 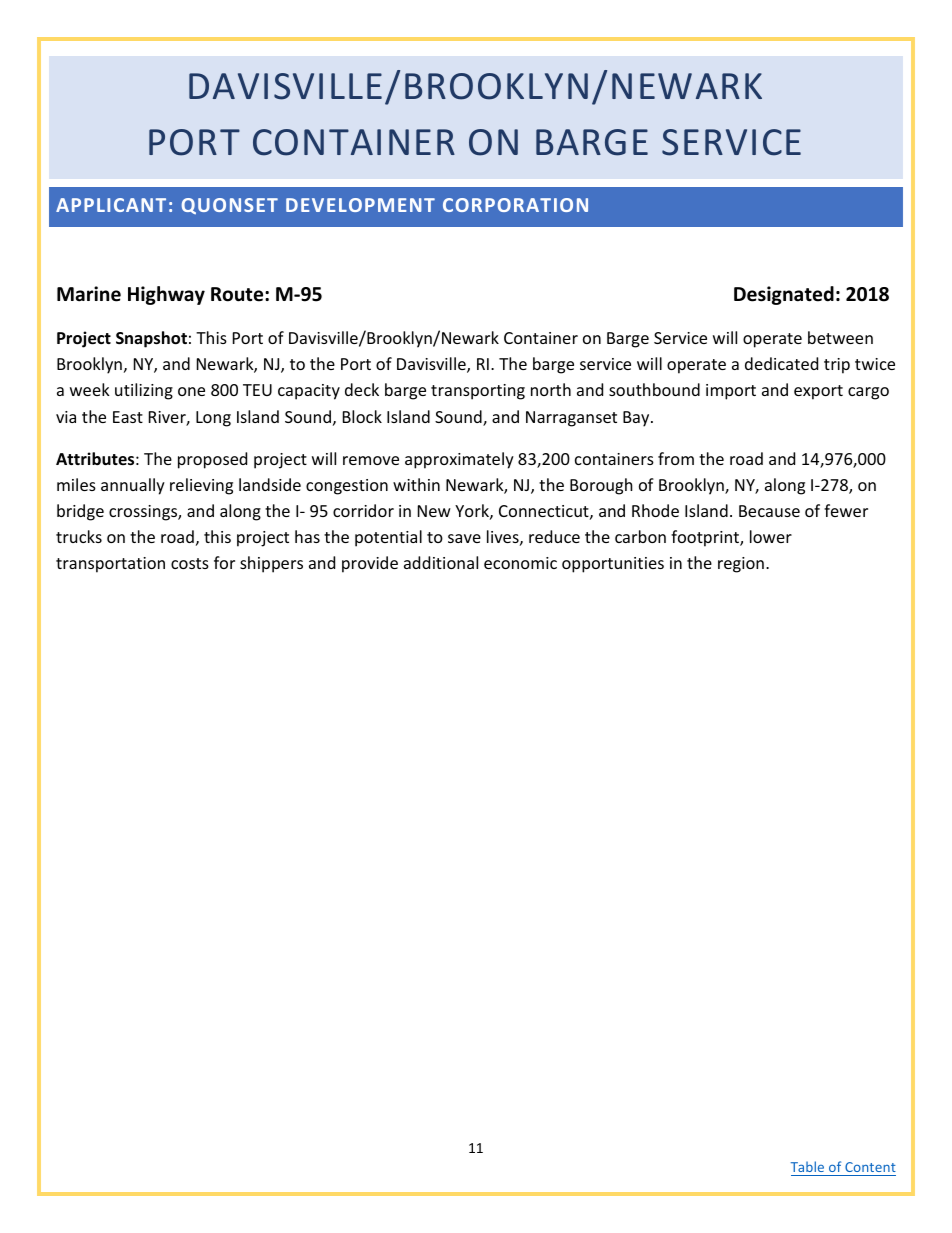 What do you see at coordinates (515, 205) in the document?
I see `CORPORATION` at bounding box center [515, 205].
